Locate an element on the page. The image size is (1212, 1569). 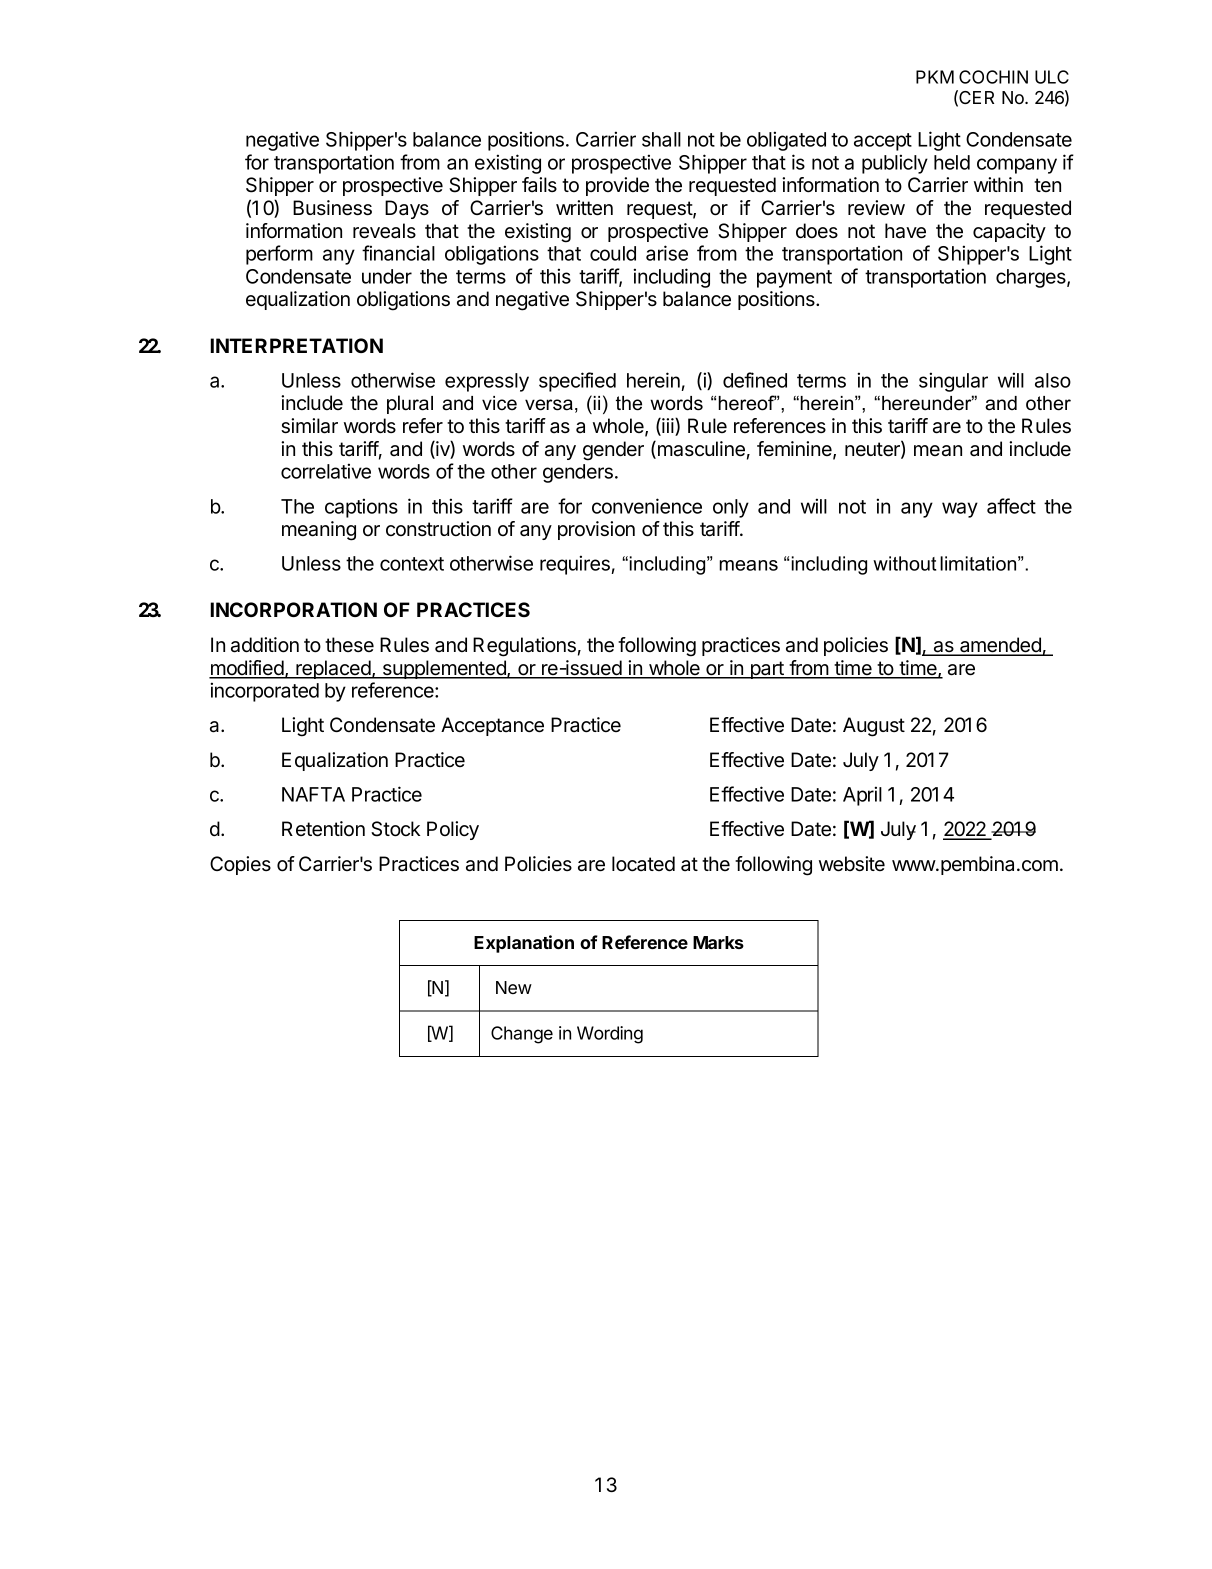
Wording is located at coordinates (610, 1035).
